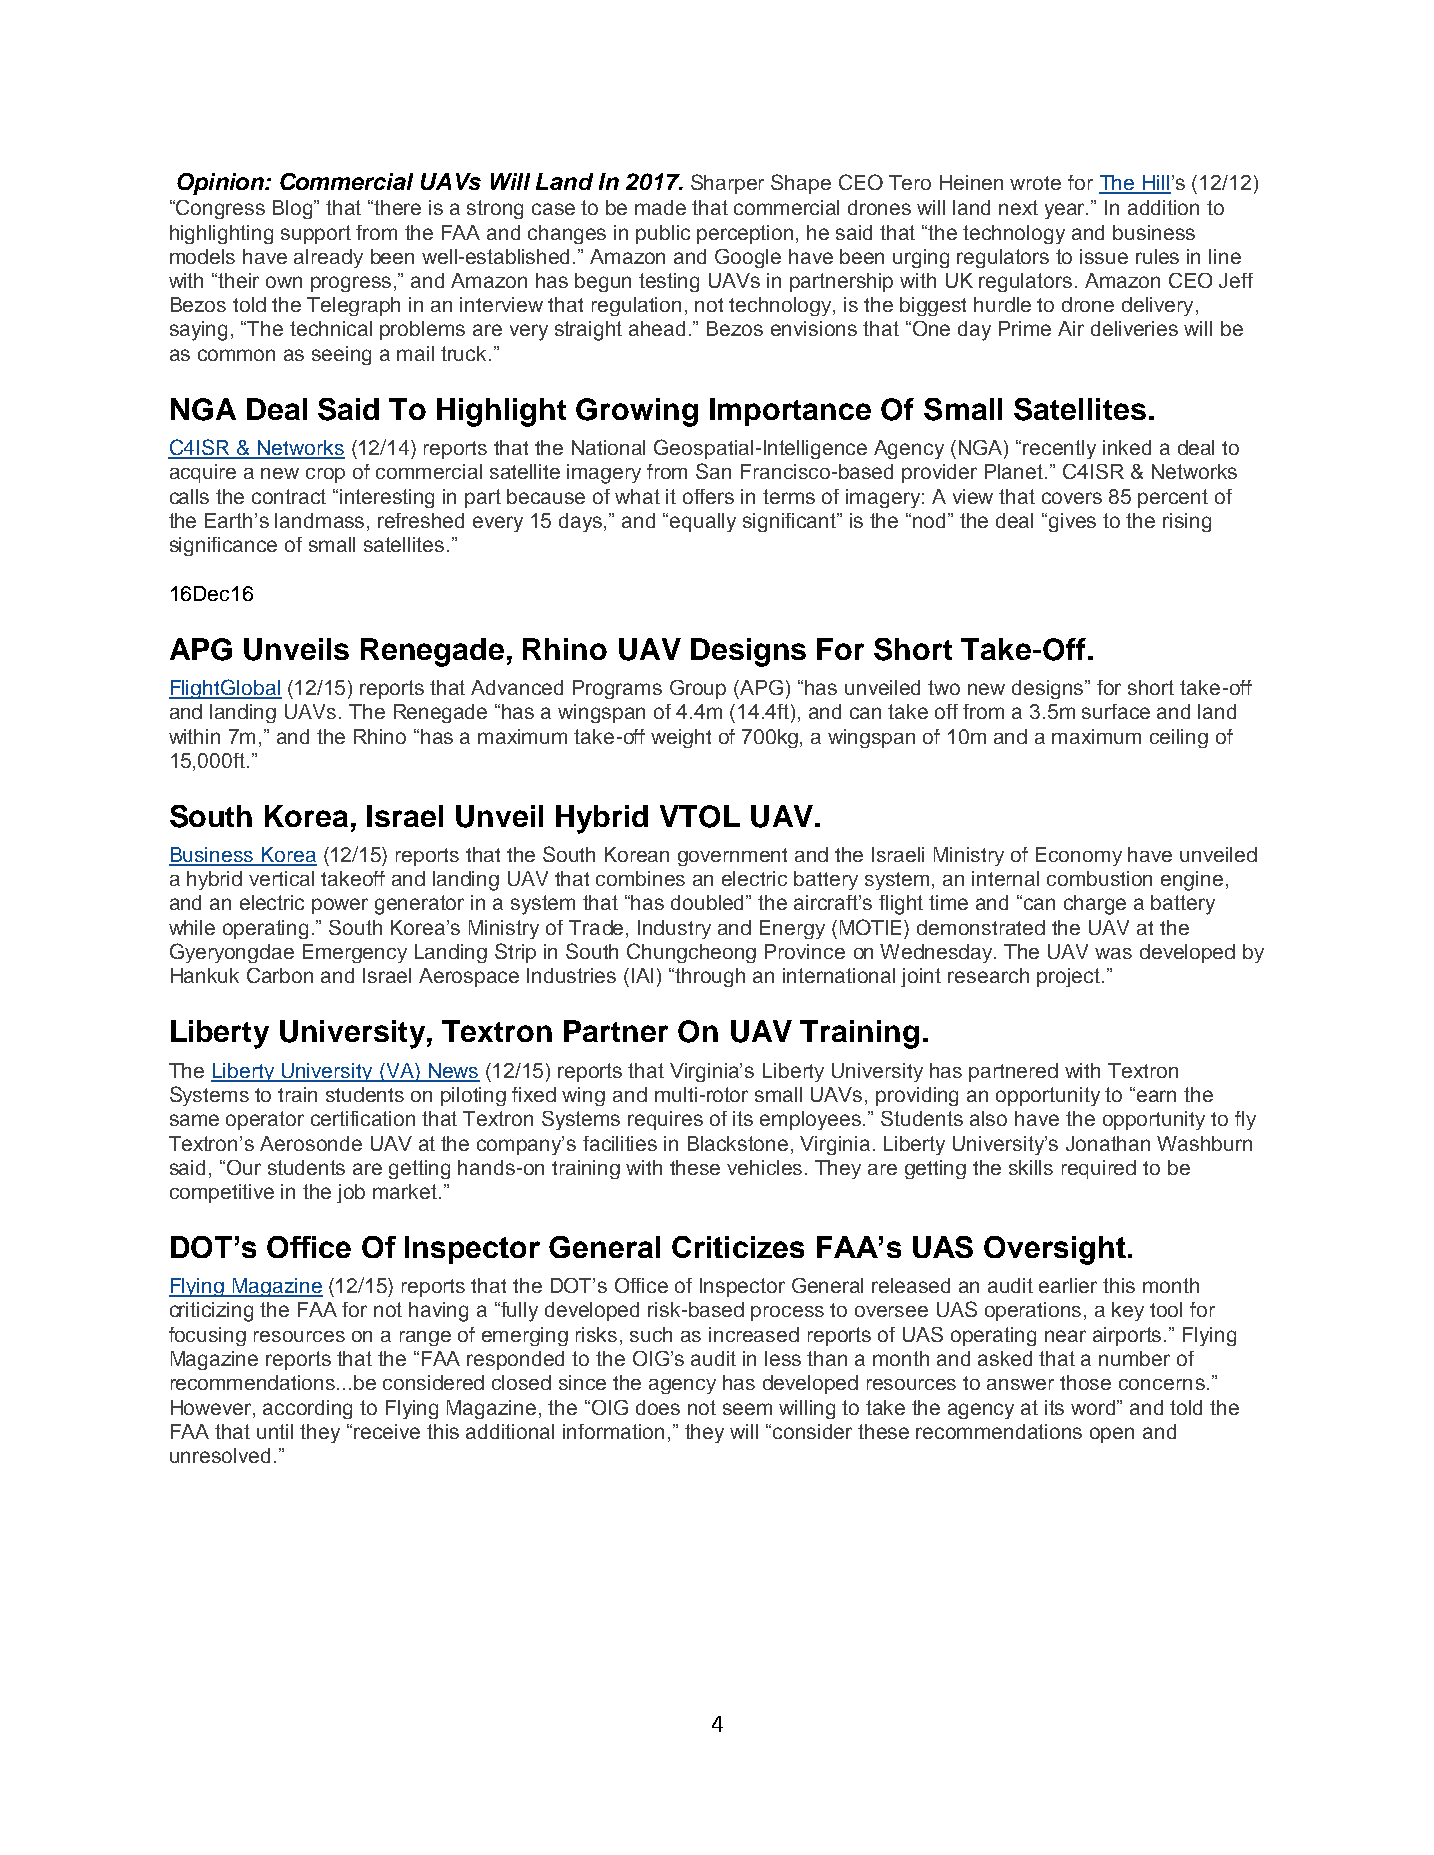 The height and width of the screenshot is (1855, 1434). What do you see at coordinates (281, 878) in the screenshot?
I see `vertical` at bounding box center [281, 878].
